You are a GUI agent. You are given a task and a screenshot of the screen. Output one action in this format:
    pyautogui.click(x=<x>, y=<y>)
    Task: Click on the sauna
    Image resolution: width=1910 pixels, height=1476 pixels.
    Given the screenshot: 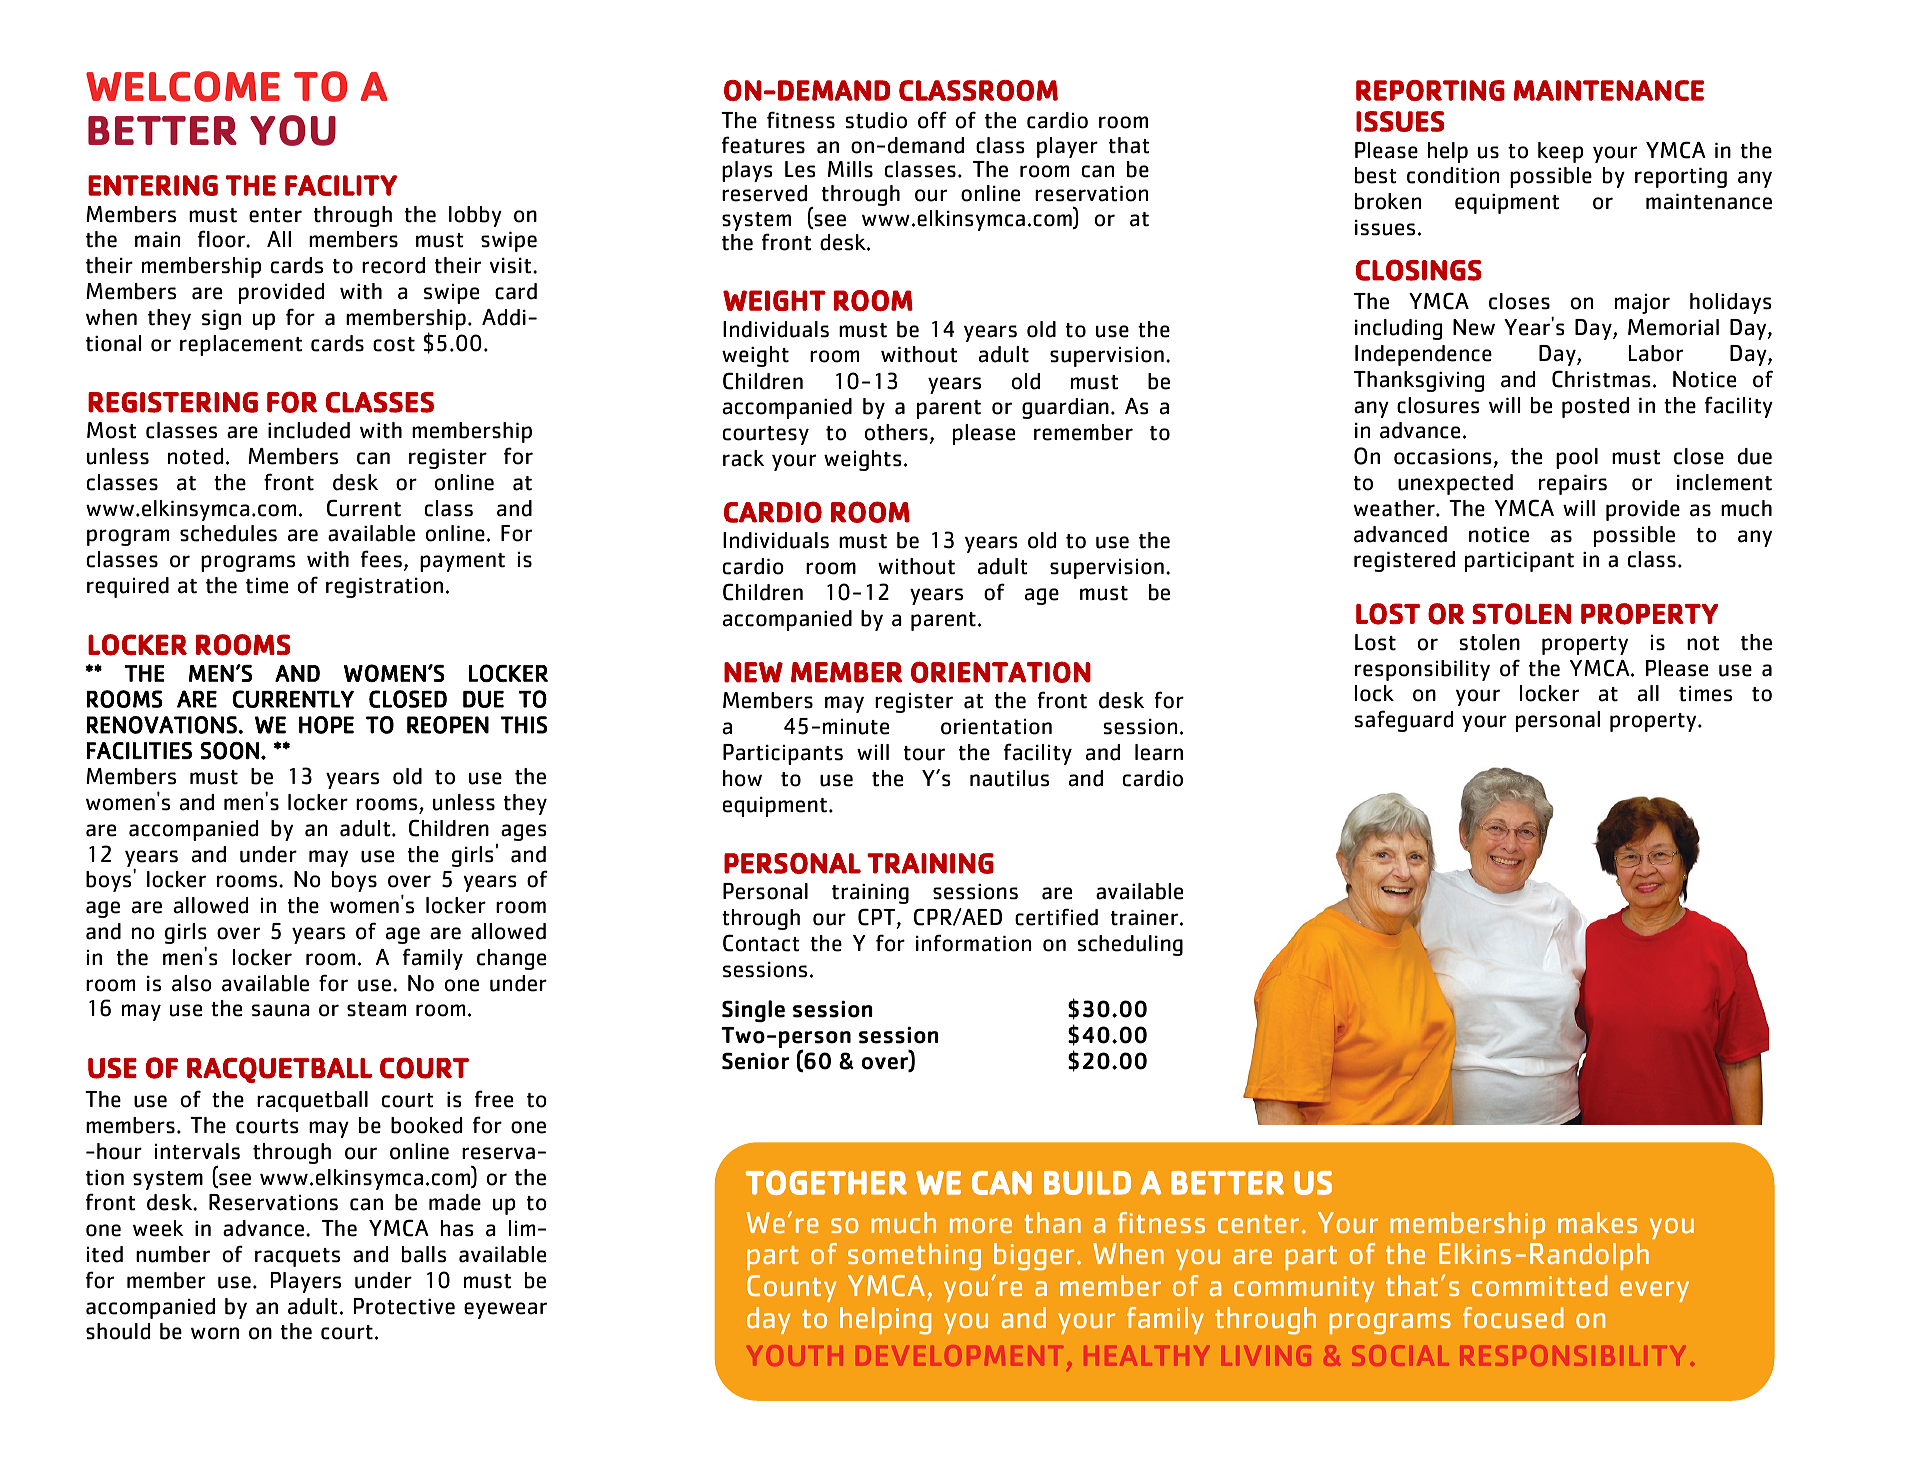 What is the action you would take?
    pyautogui.click(x=281, y=1010)
